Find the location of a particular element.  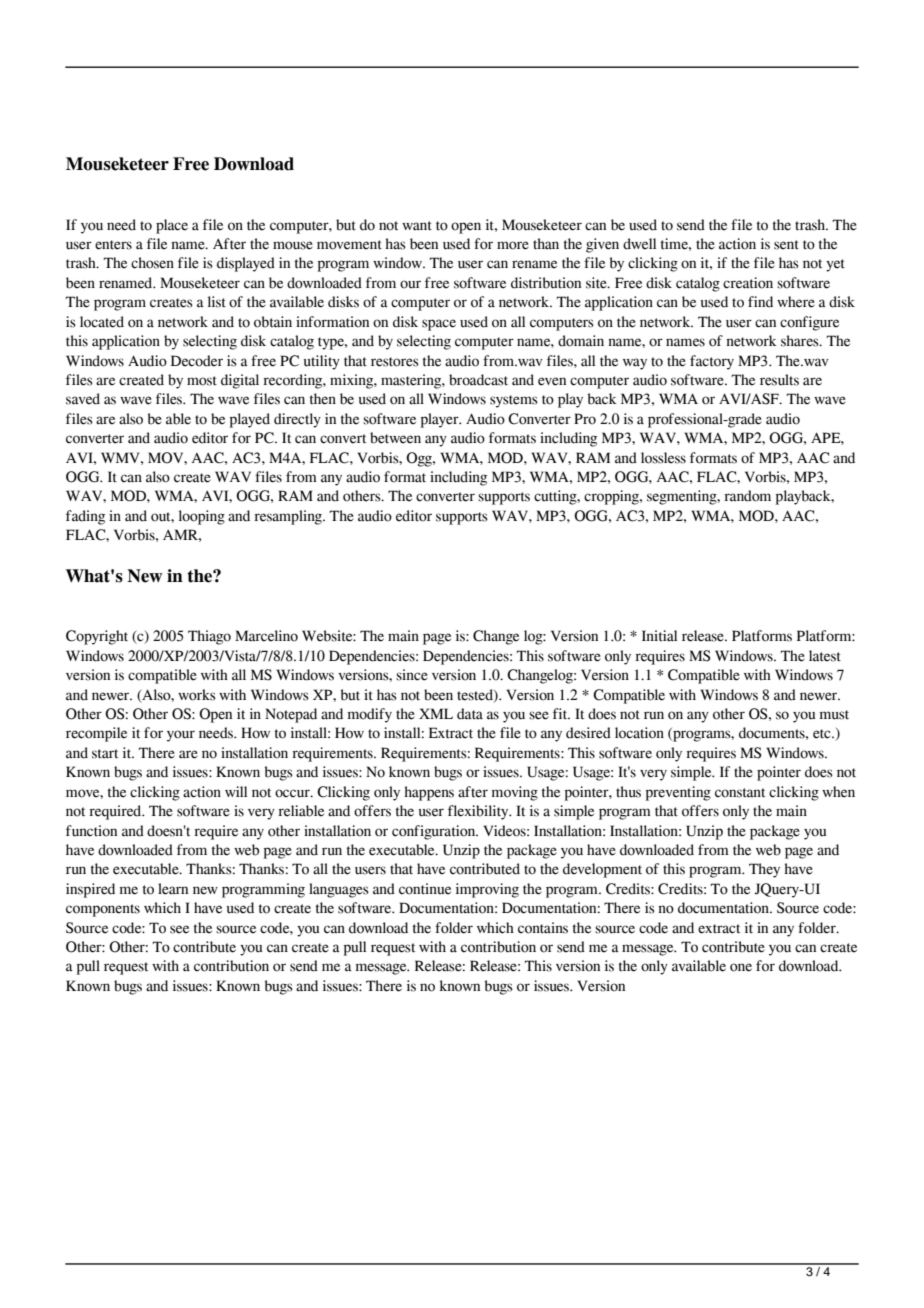

sent is located at coordinates (786, 245).
